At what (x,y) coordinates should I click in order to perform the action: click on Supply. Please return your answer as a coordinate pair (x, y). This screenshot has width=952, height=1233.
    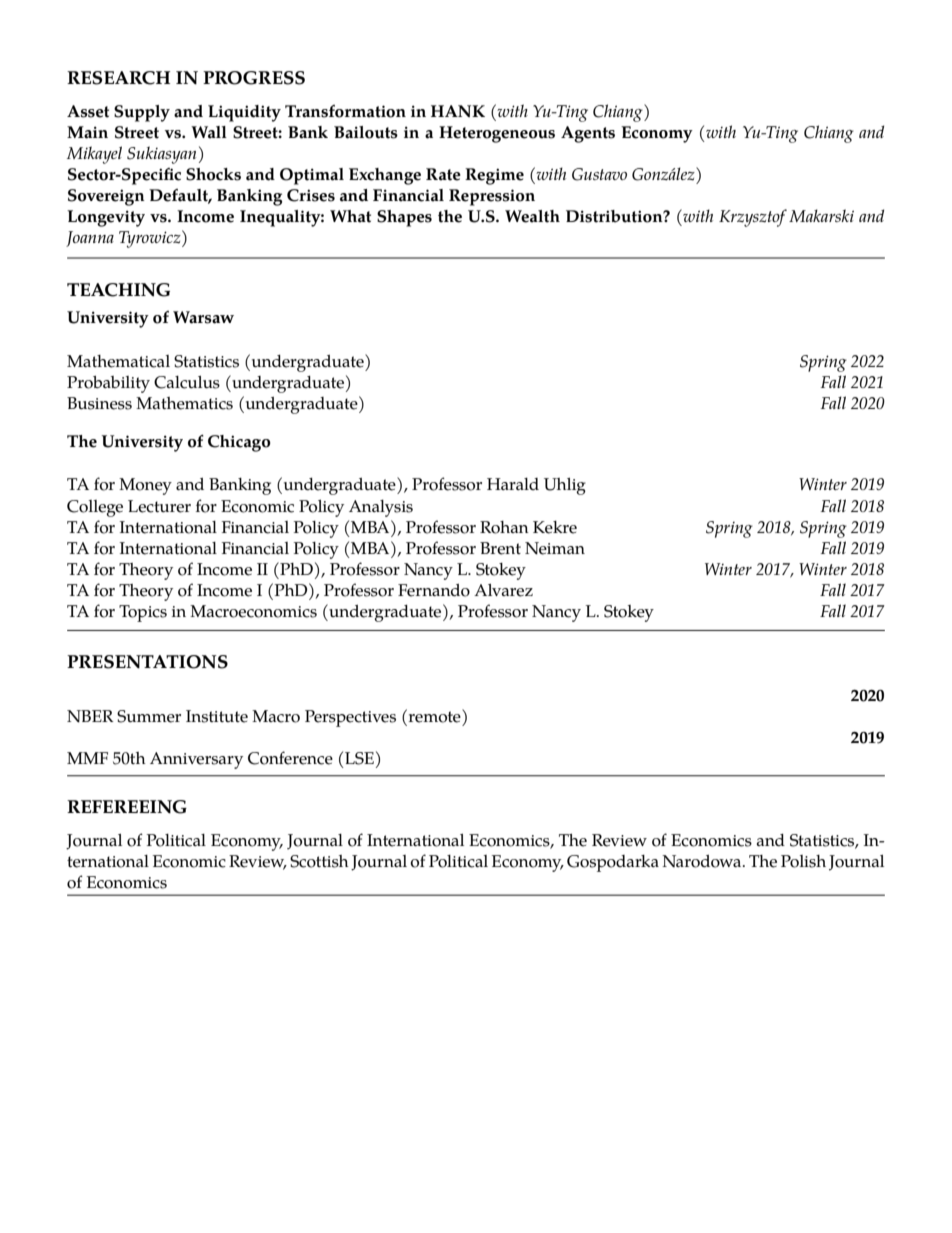
    Looking at the image, I should click on (142, 113).
